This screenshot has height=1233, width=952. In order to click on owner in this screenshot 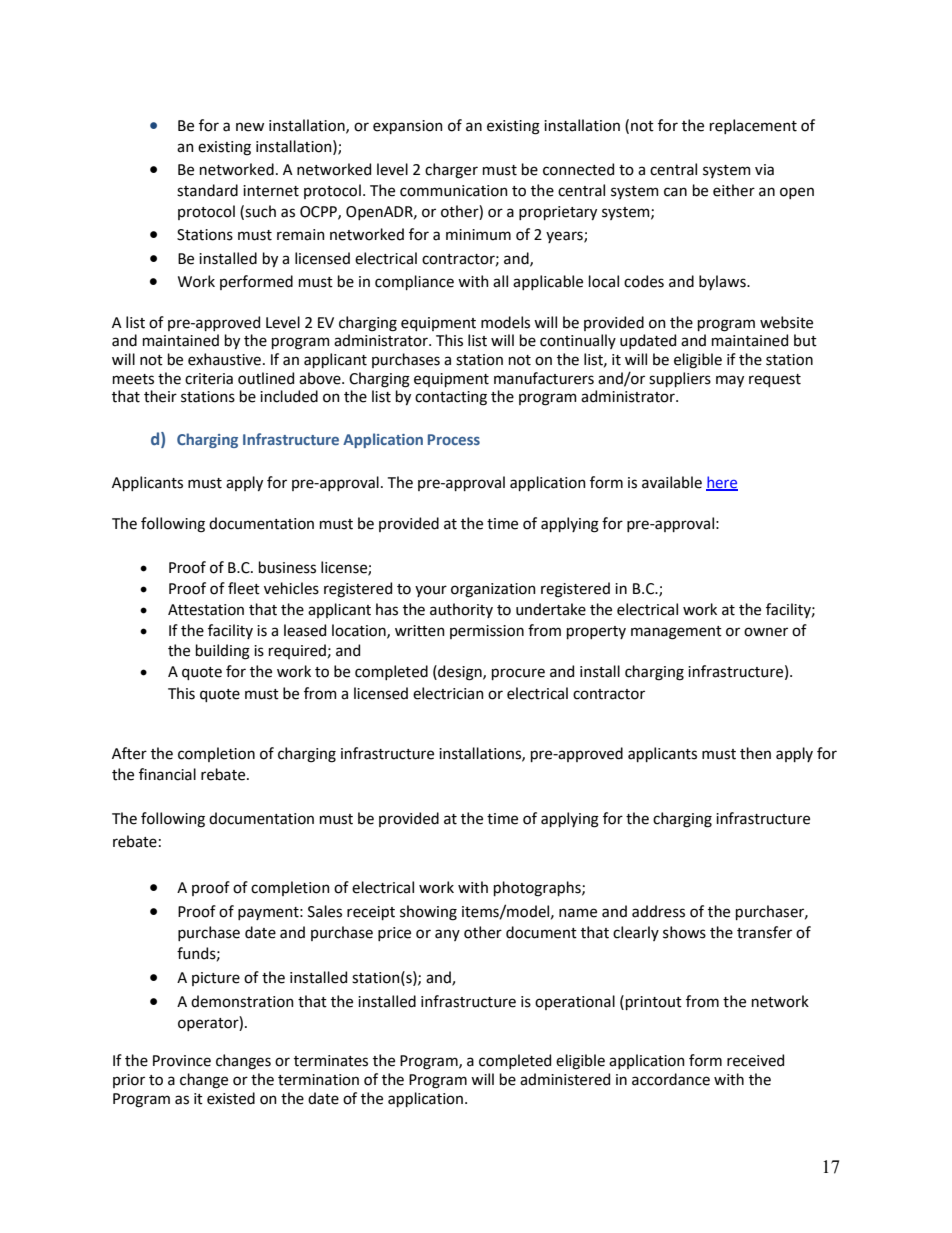, I will do `click(766, 632)`.
